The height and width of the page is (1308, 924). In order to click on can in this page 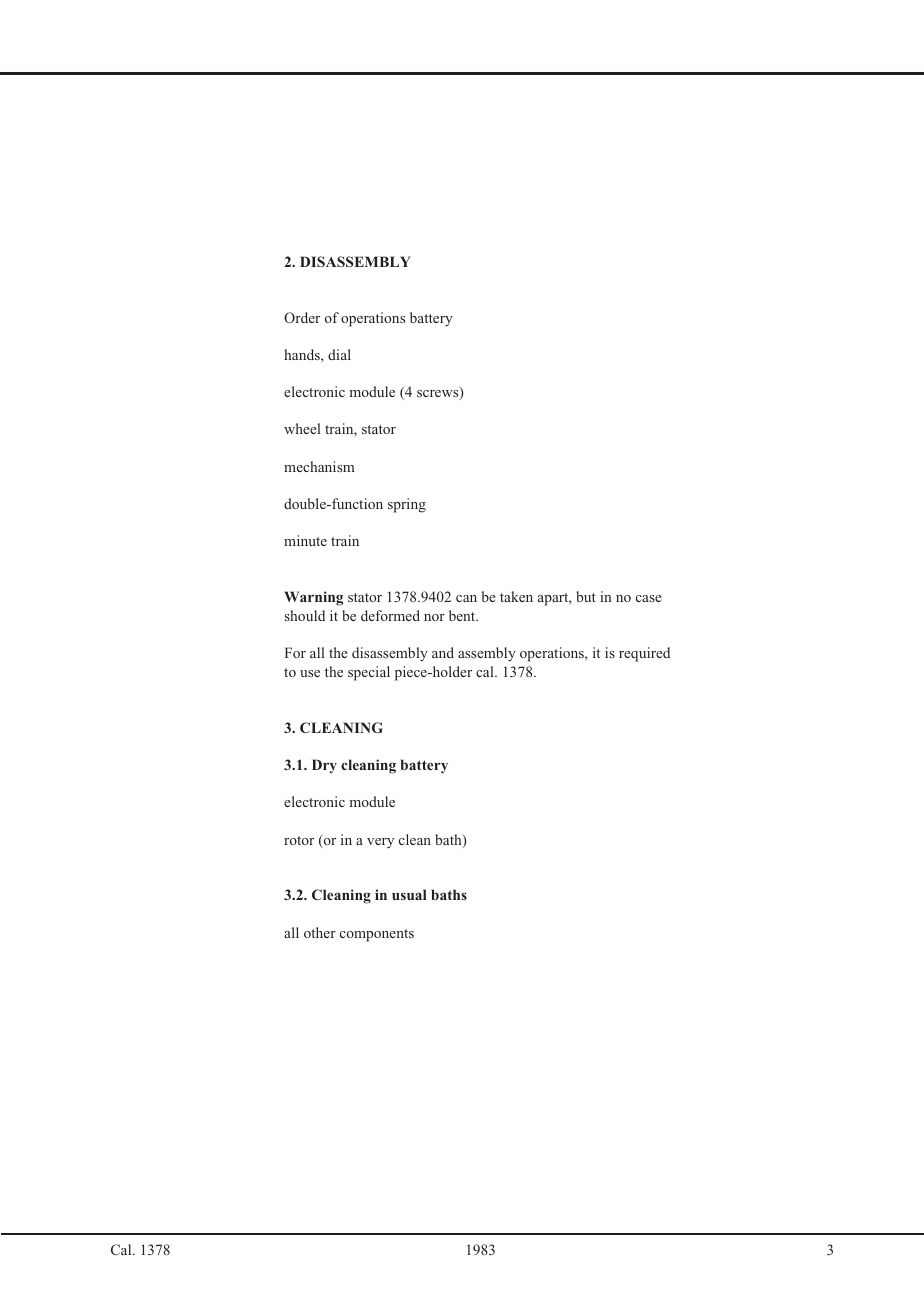, I will do `click(466, 598)`.
